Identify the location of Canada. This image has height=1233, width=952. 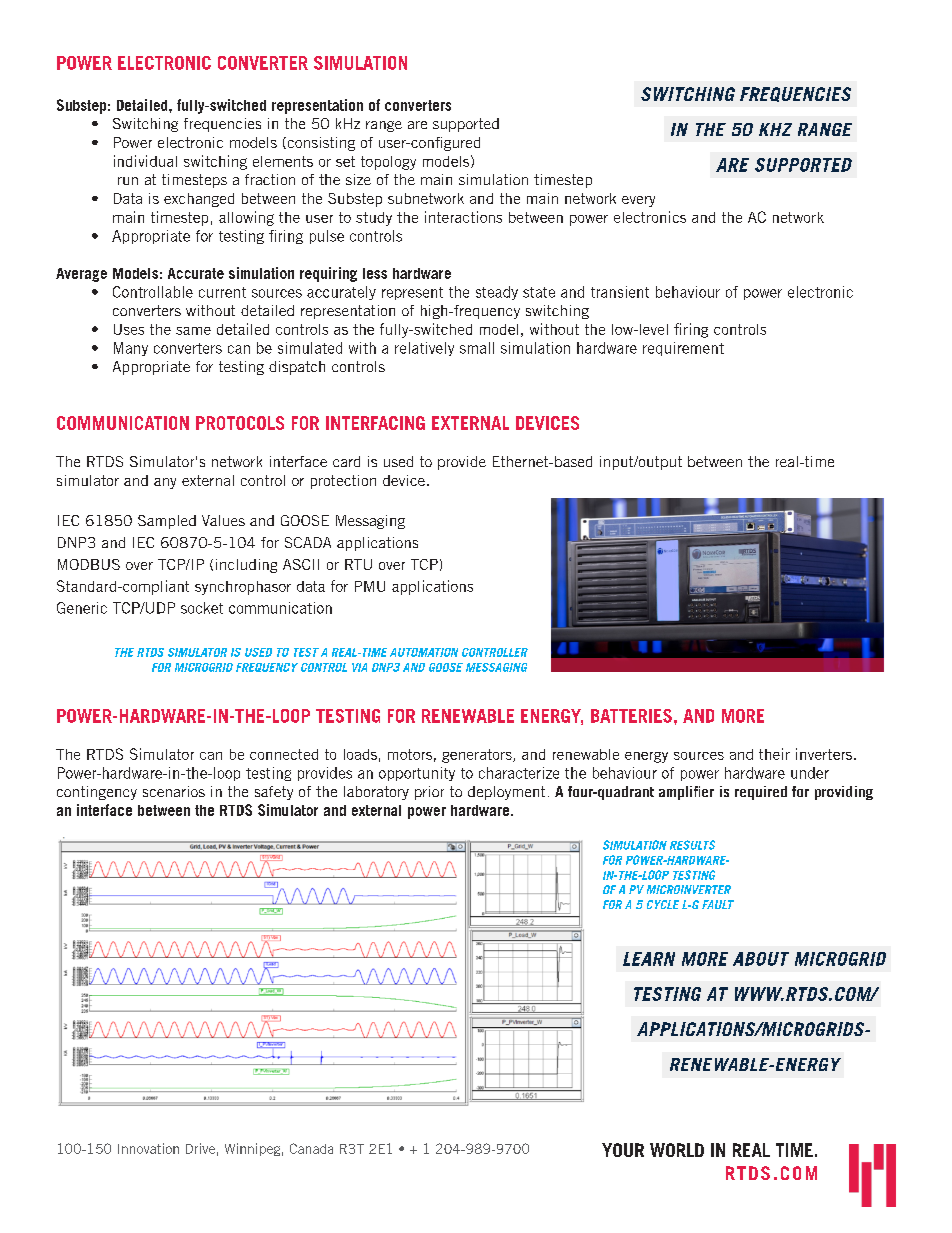
(311, 1148).
